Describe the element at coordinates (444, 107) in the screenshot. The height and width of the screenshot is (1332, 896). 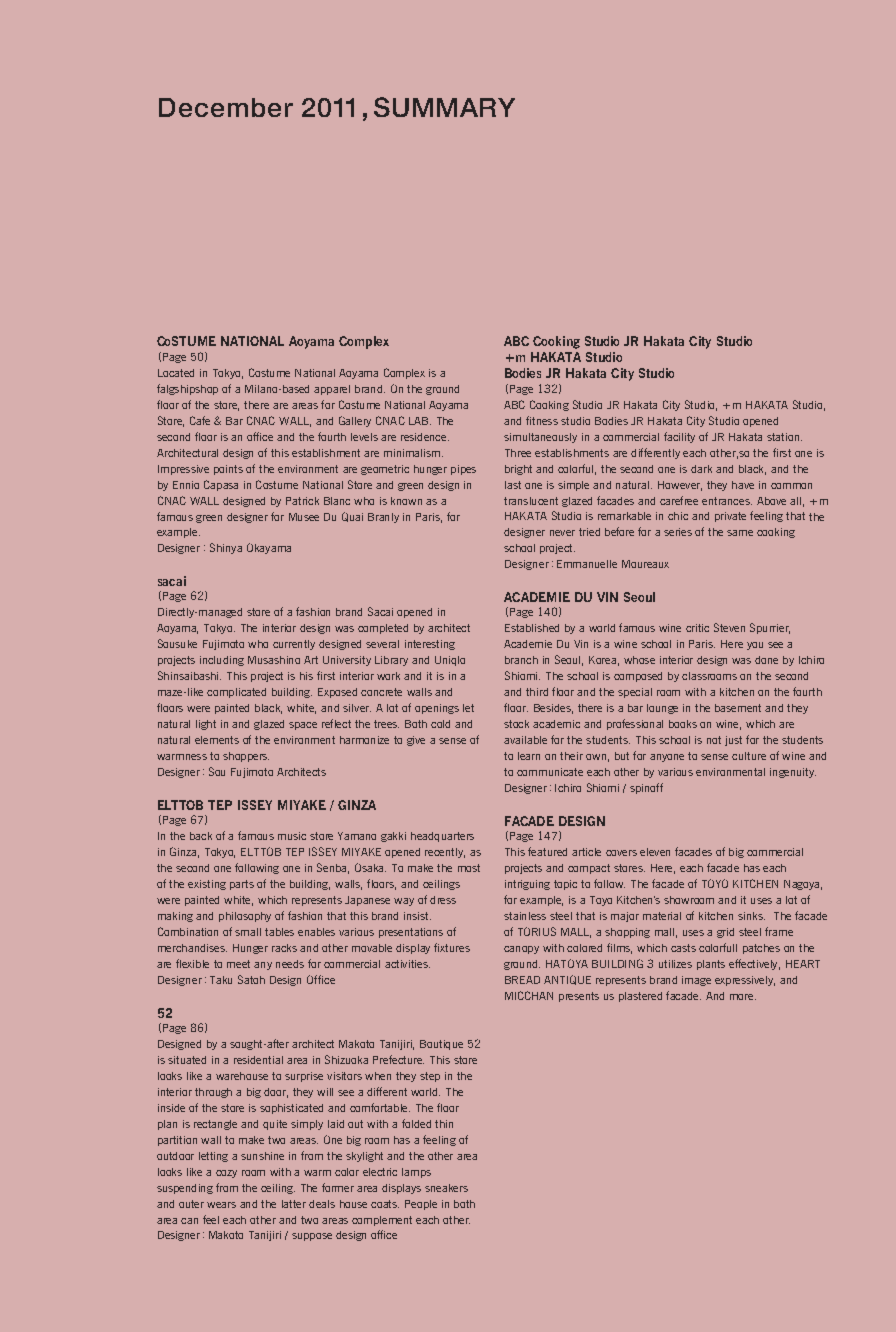
I see `SUMMARY` at that location.
